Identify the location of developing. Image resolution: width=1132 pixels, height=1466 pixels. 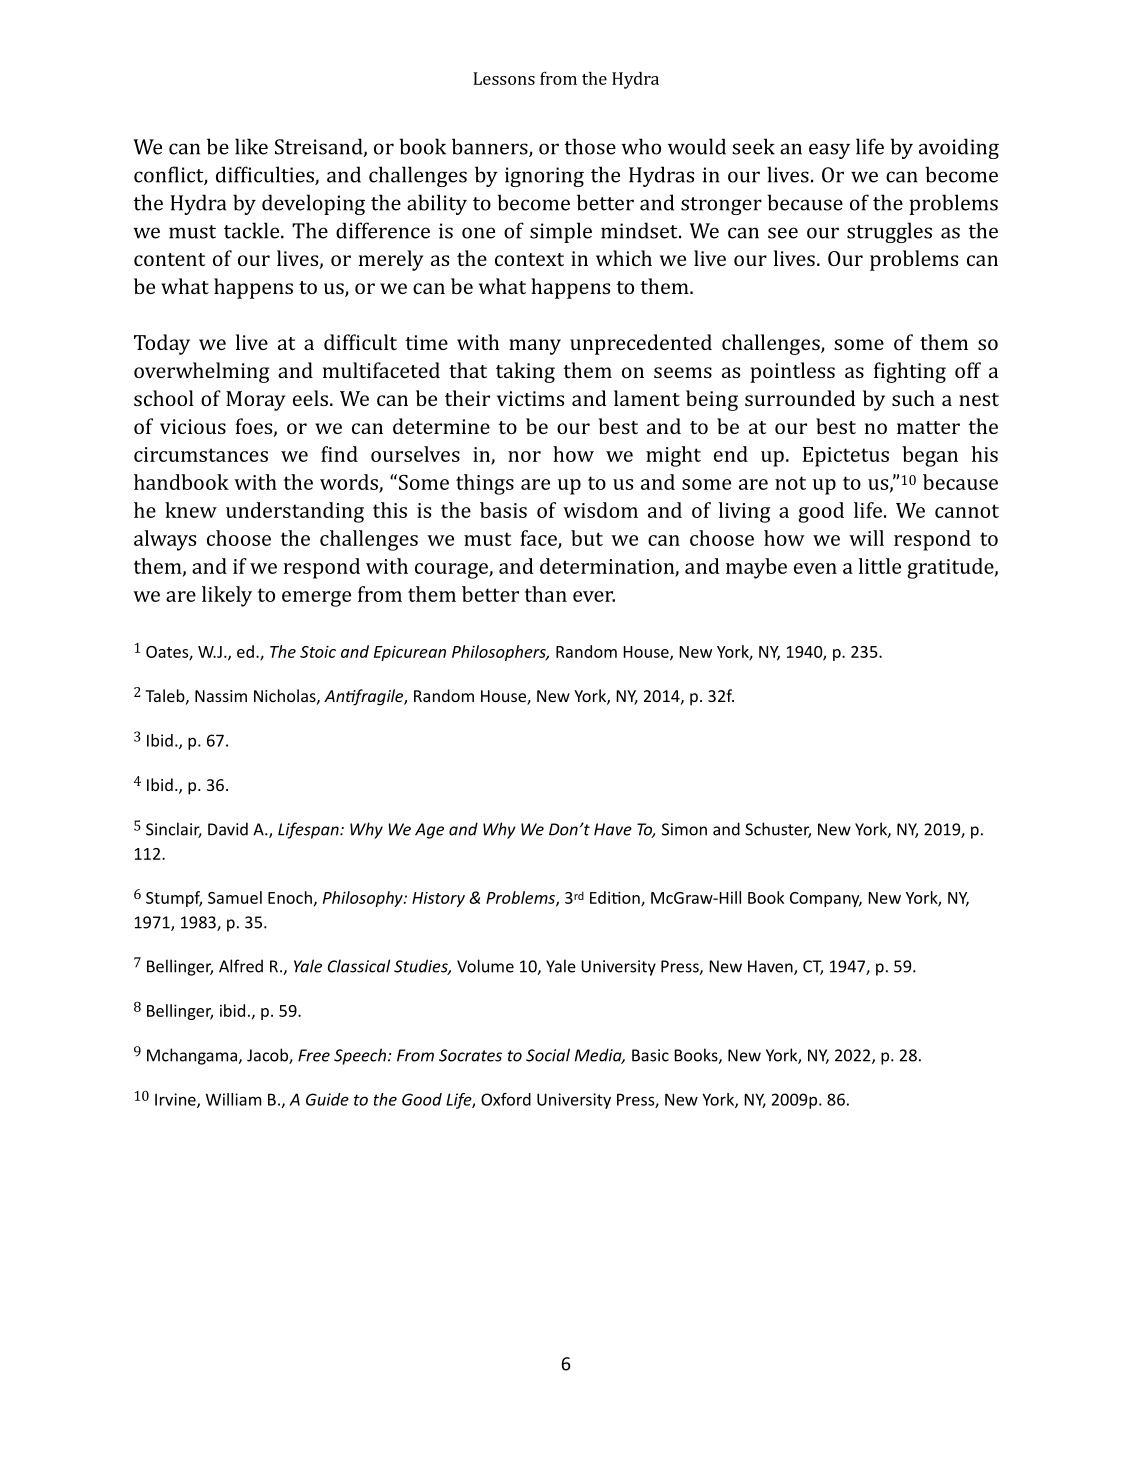
(313, 204).
